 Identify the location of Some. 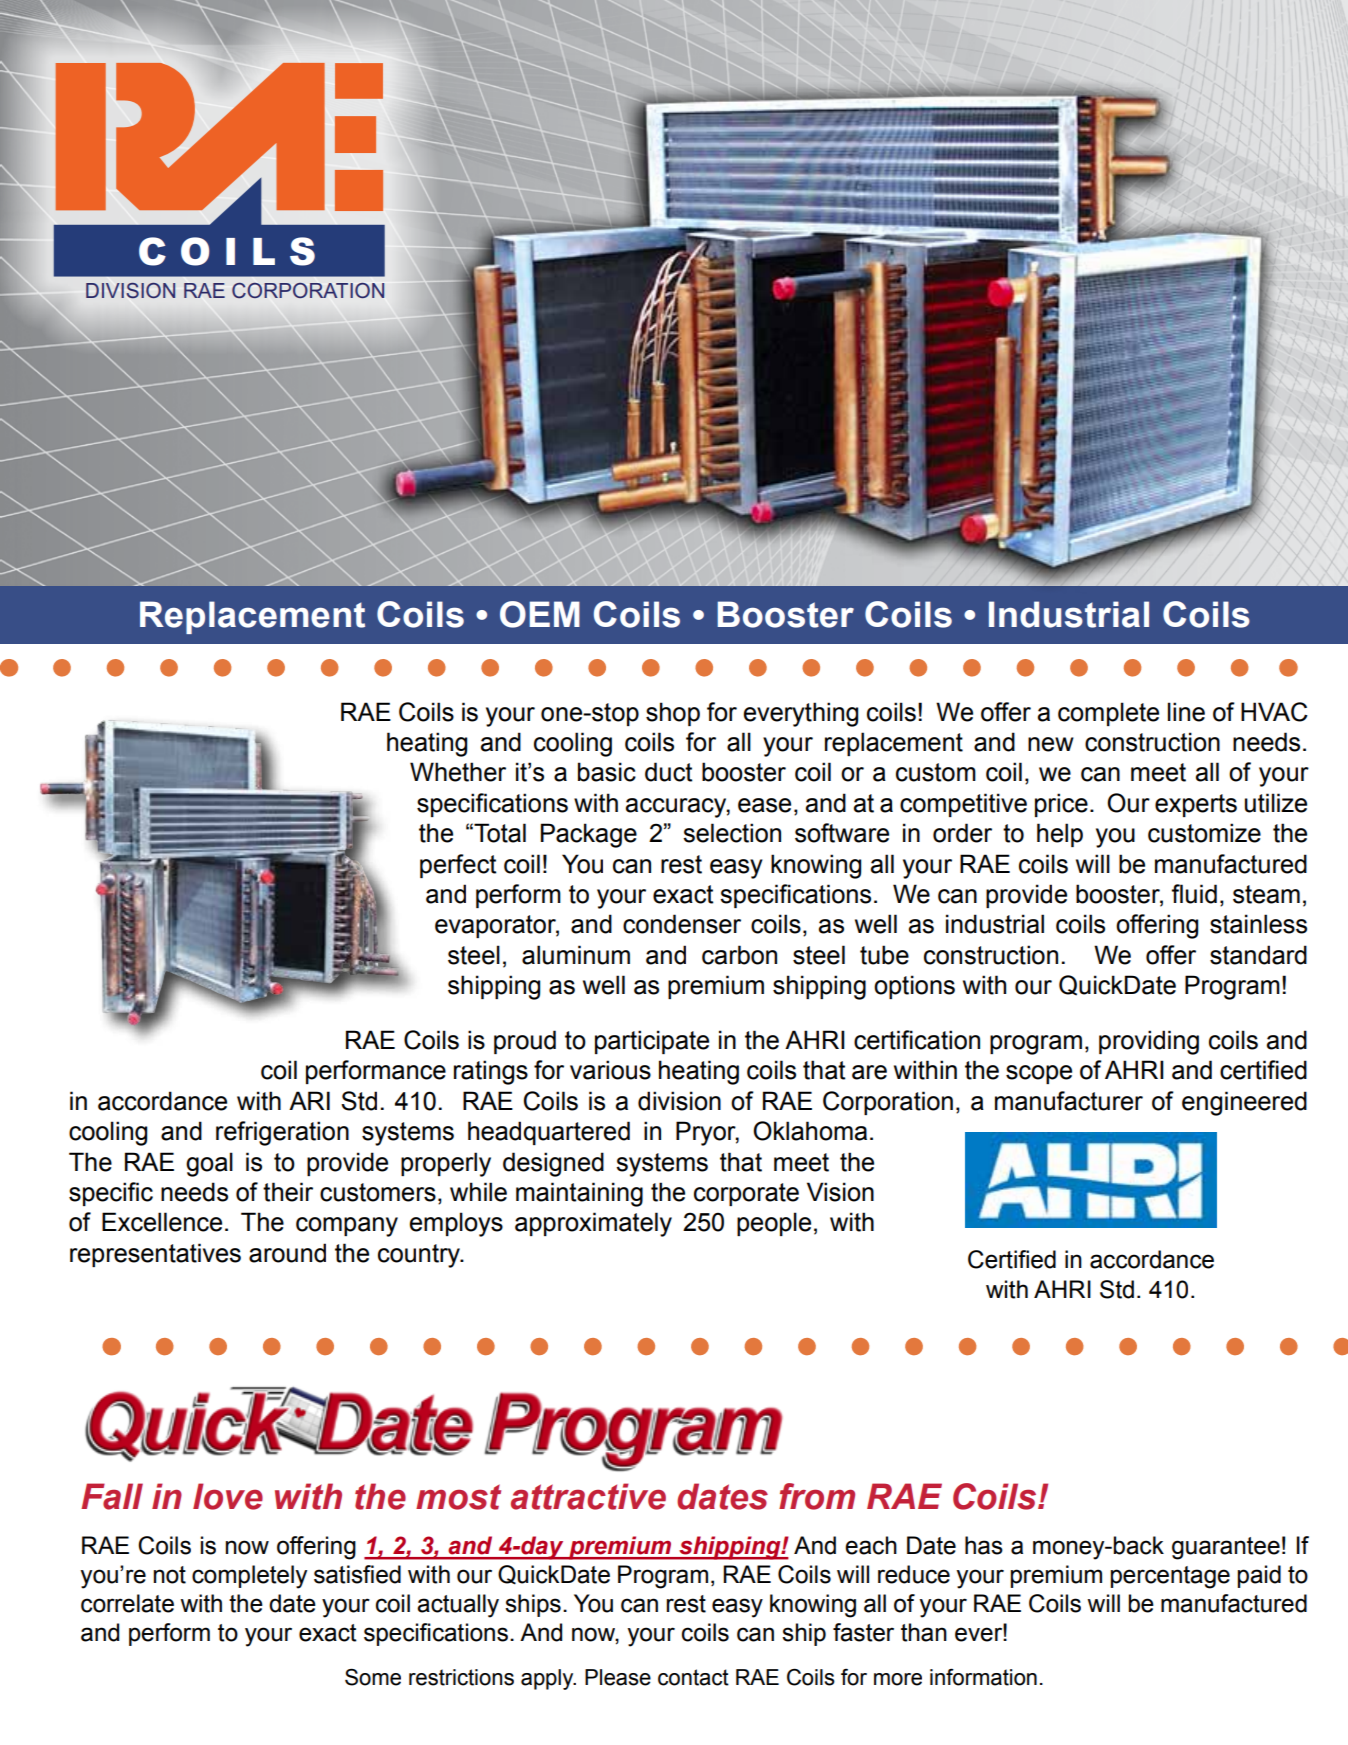
(373, 1677).
